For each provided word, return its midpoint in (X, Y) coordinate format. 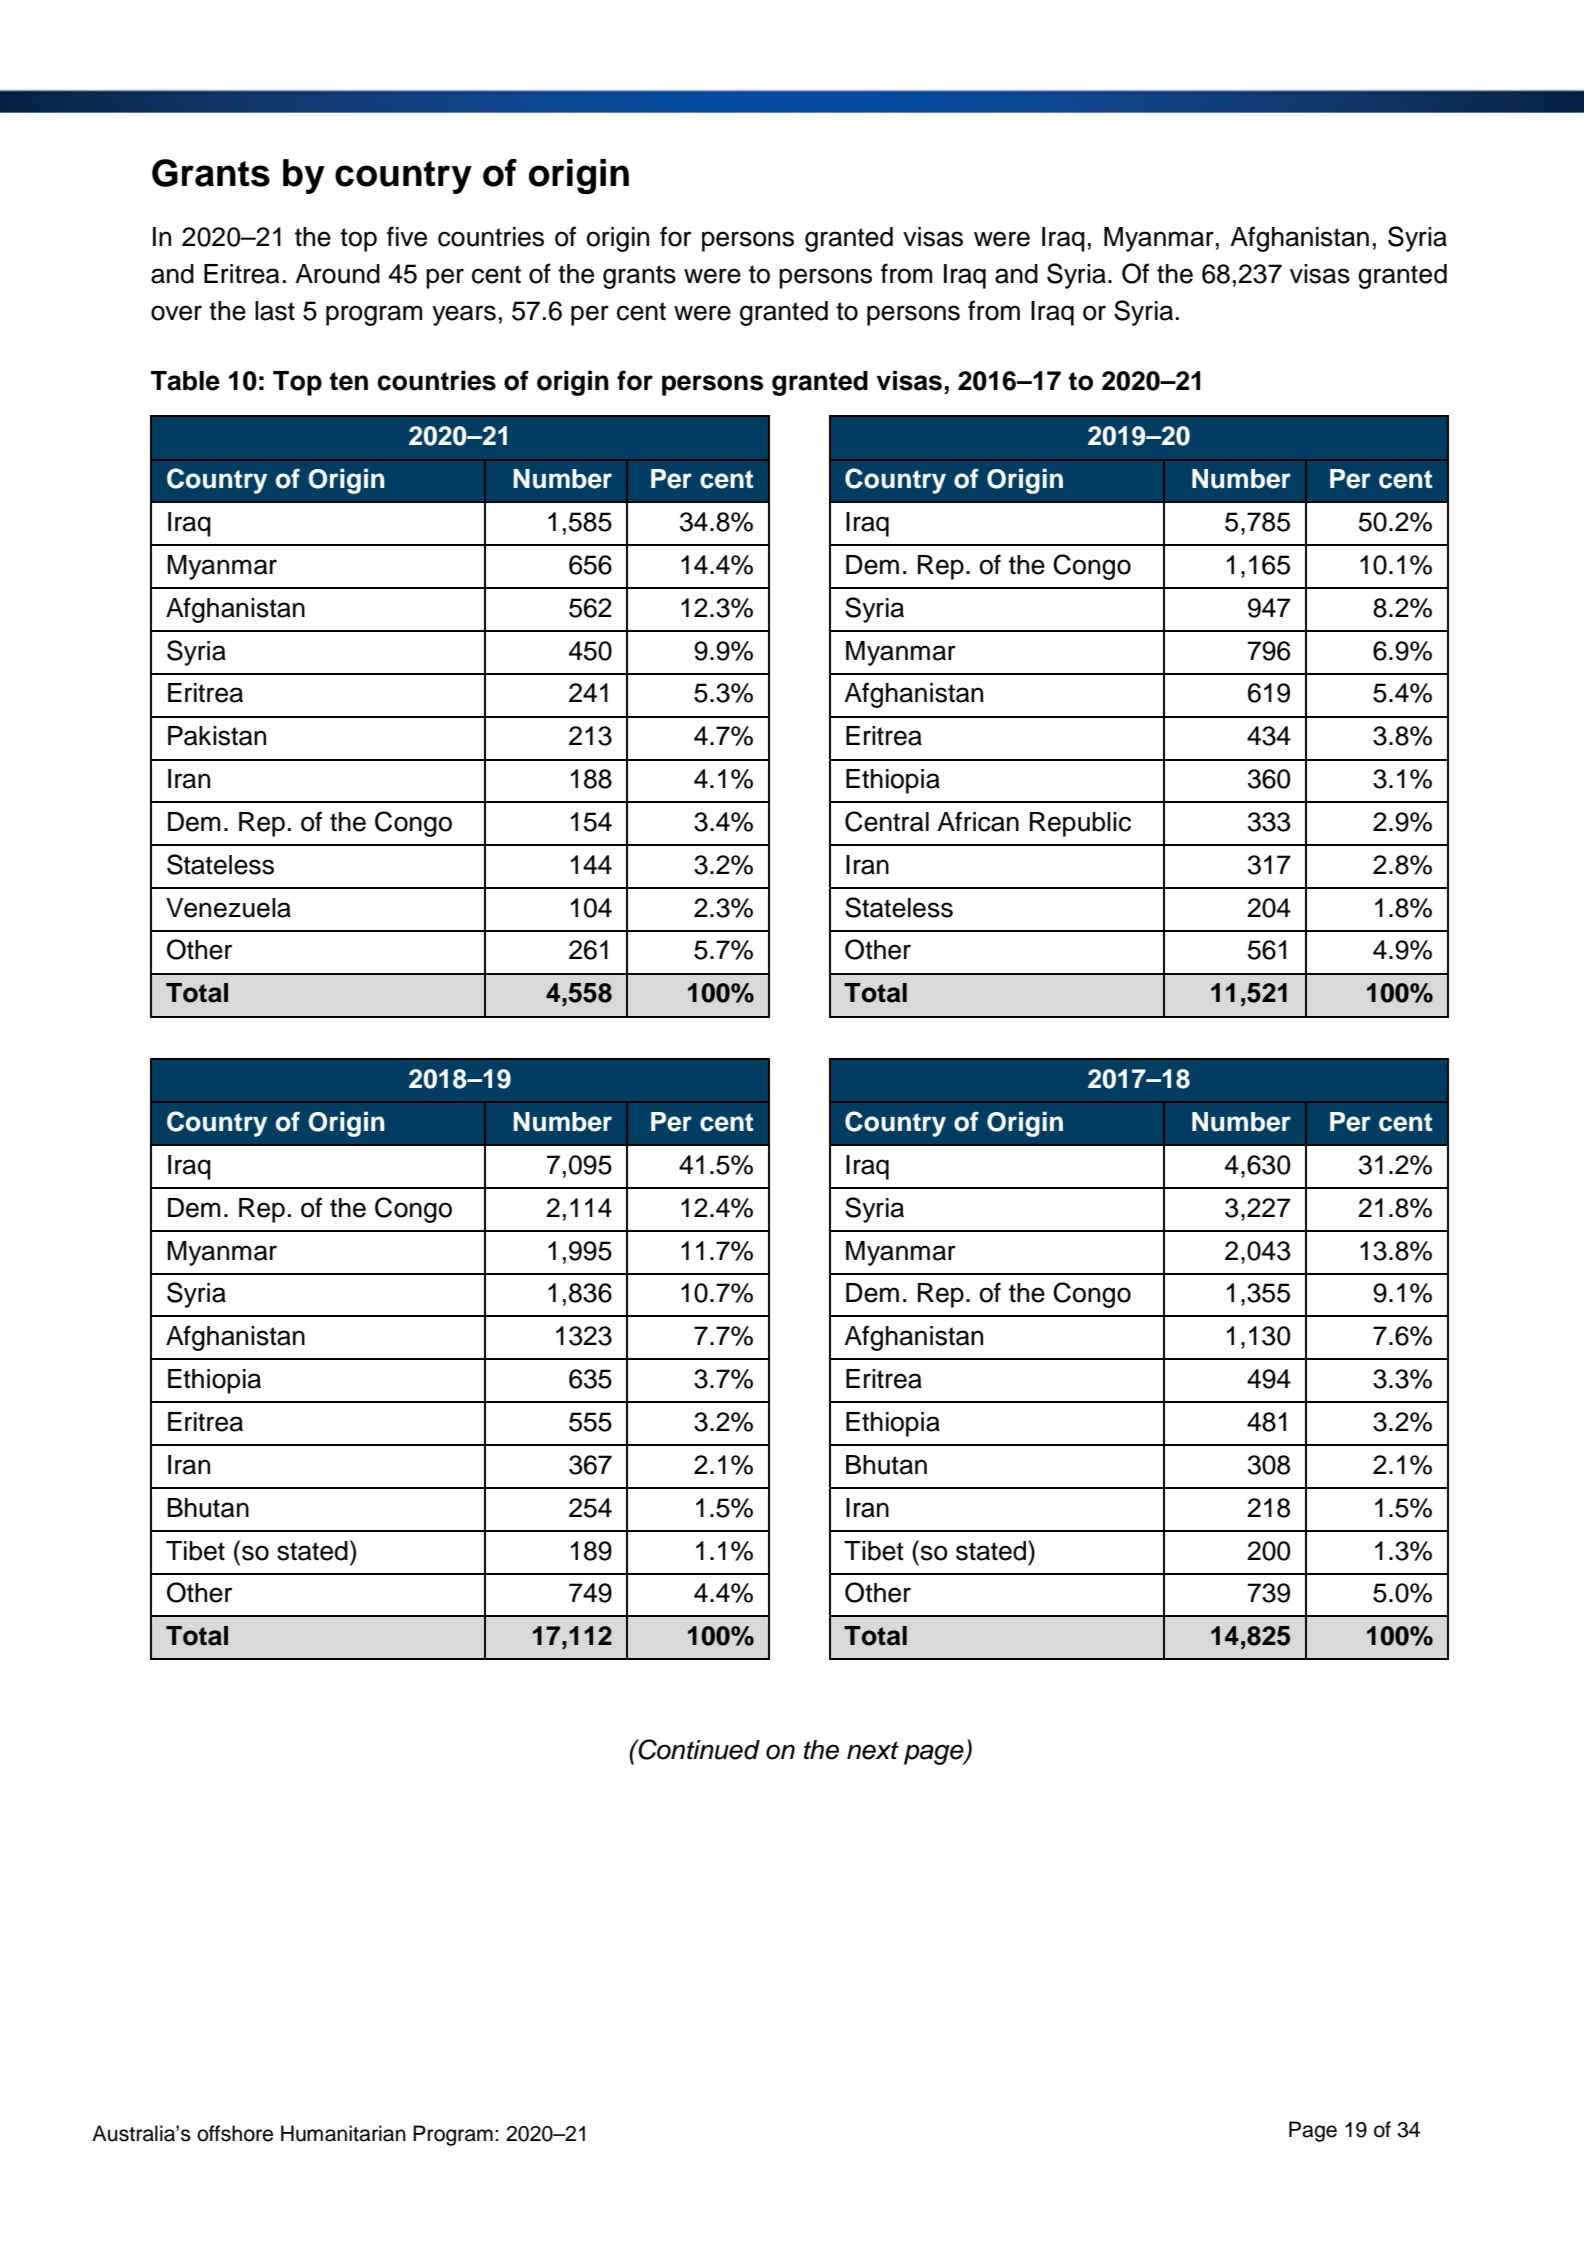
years (464, 315)
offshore (235, 2133)
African (978, 821)
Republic (1080, 824)
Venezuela (228, 908)
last (275, 311)
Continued (698, 1749)
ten (349, 381)
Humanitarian (343, 2133)
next (873, 1750)
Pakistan (217, 736)
